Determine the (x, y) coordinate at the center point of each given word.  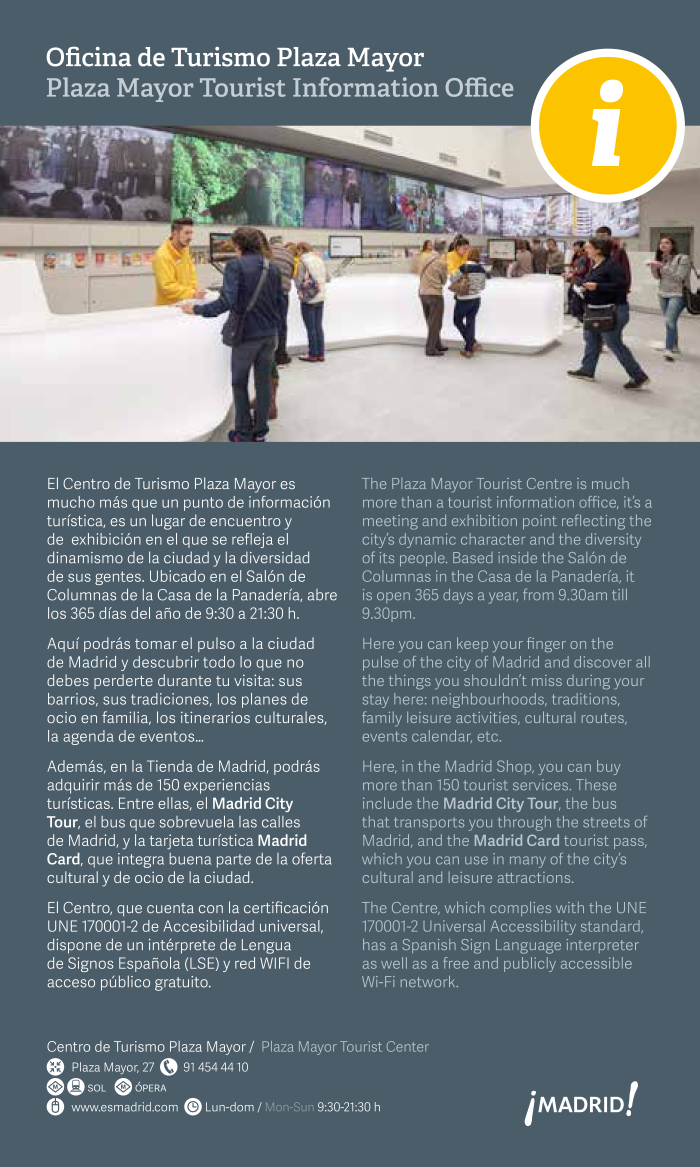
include (387, 803)
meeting (390, 522)
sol (97, 1088)
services (540, 785)
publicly (530, 964)
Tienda (170, 766)
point (540, 522)
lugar (168, 522)
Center (408, 1046)
